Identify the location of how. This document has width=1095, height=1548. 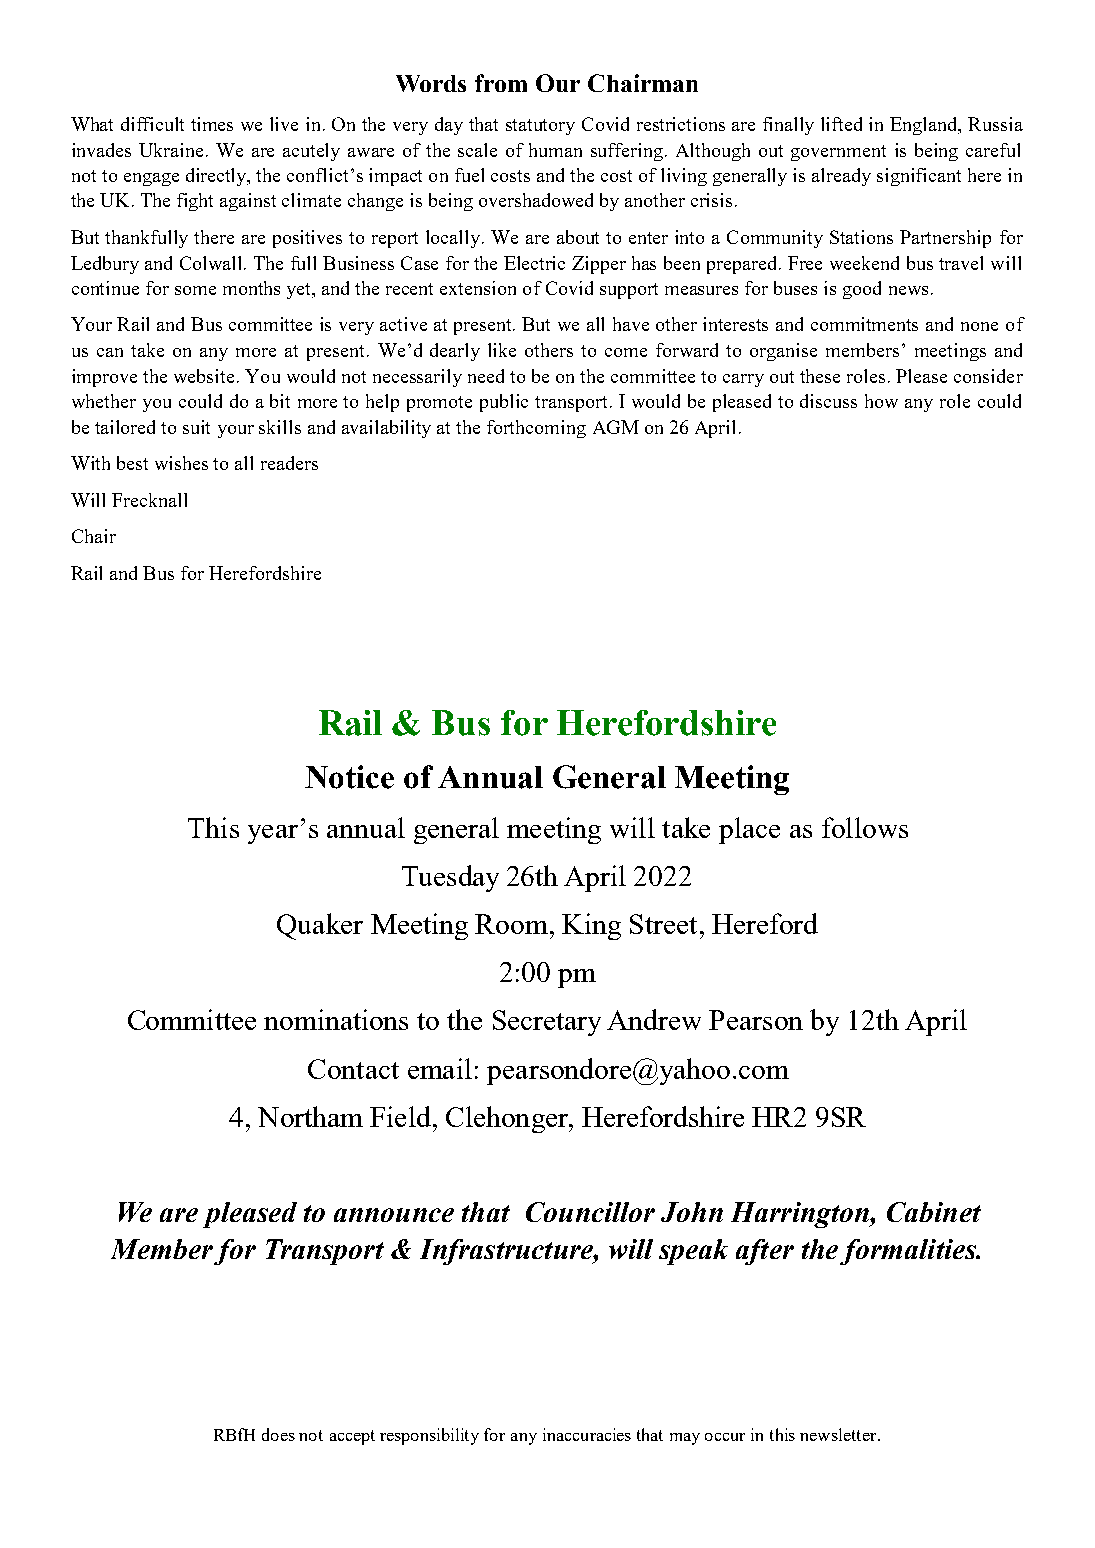
(881, 401).
